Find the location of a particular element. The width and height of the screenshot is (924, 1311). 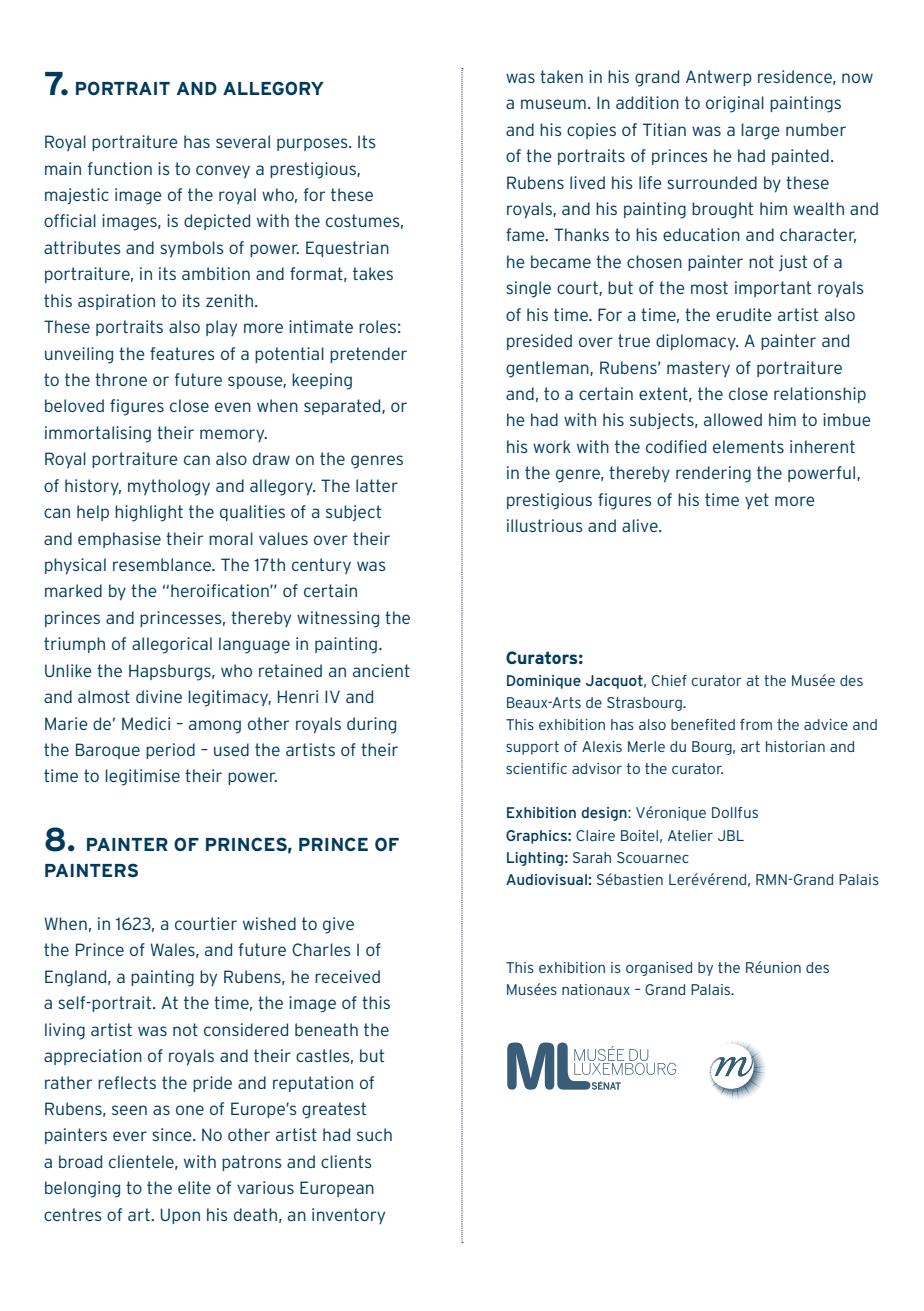

original is located at coordinates (735, 104).
